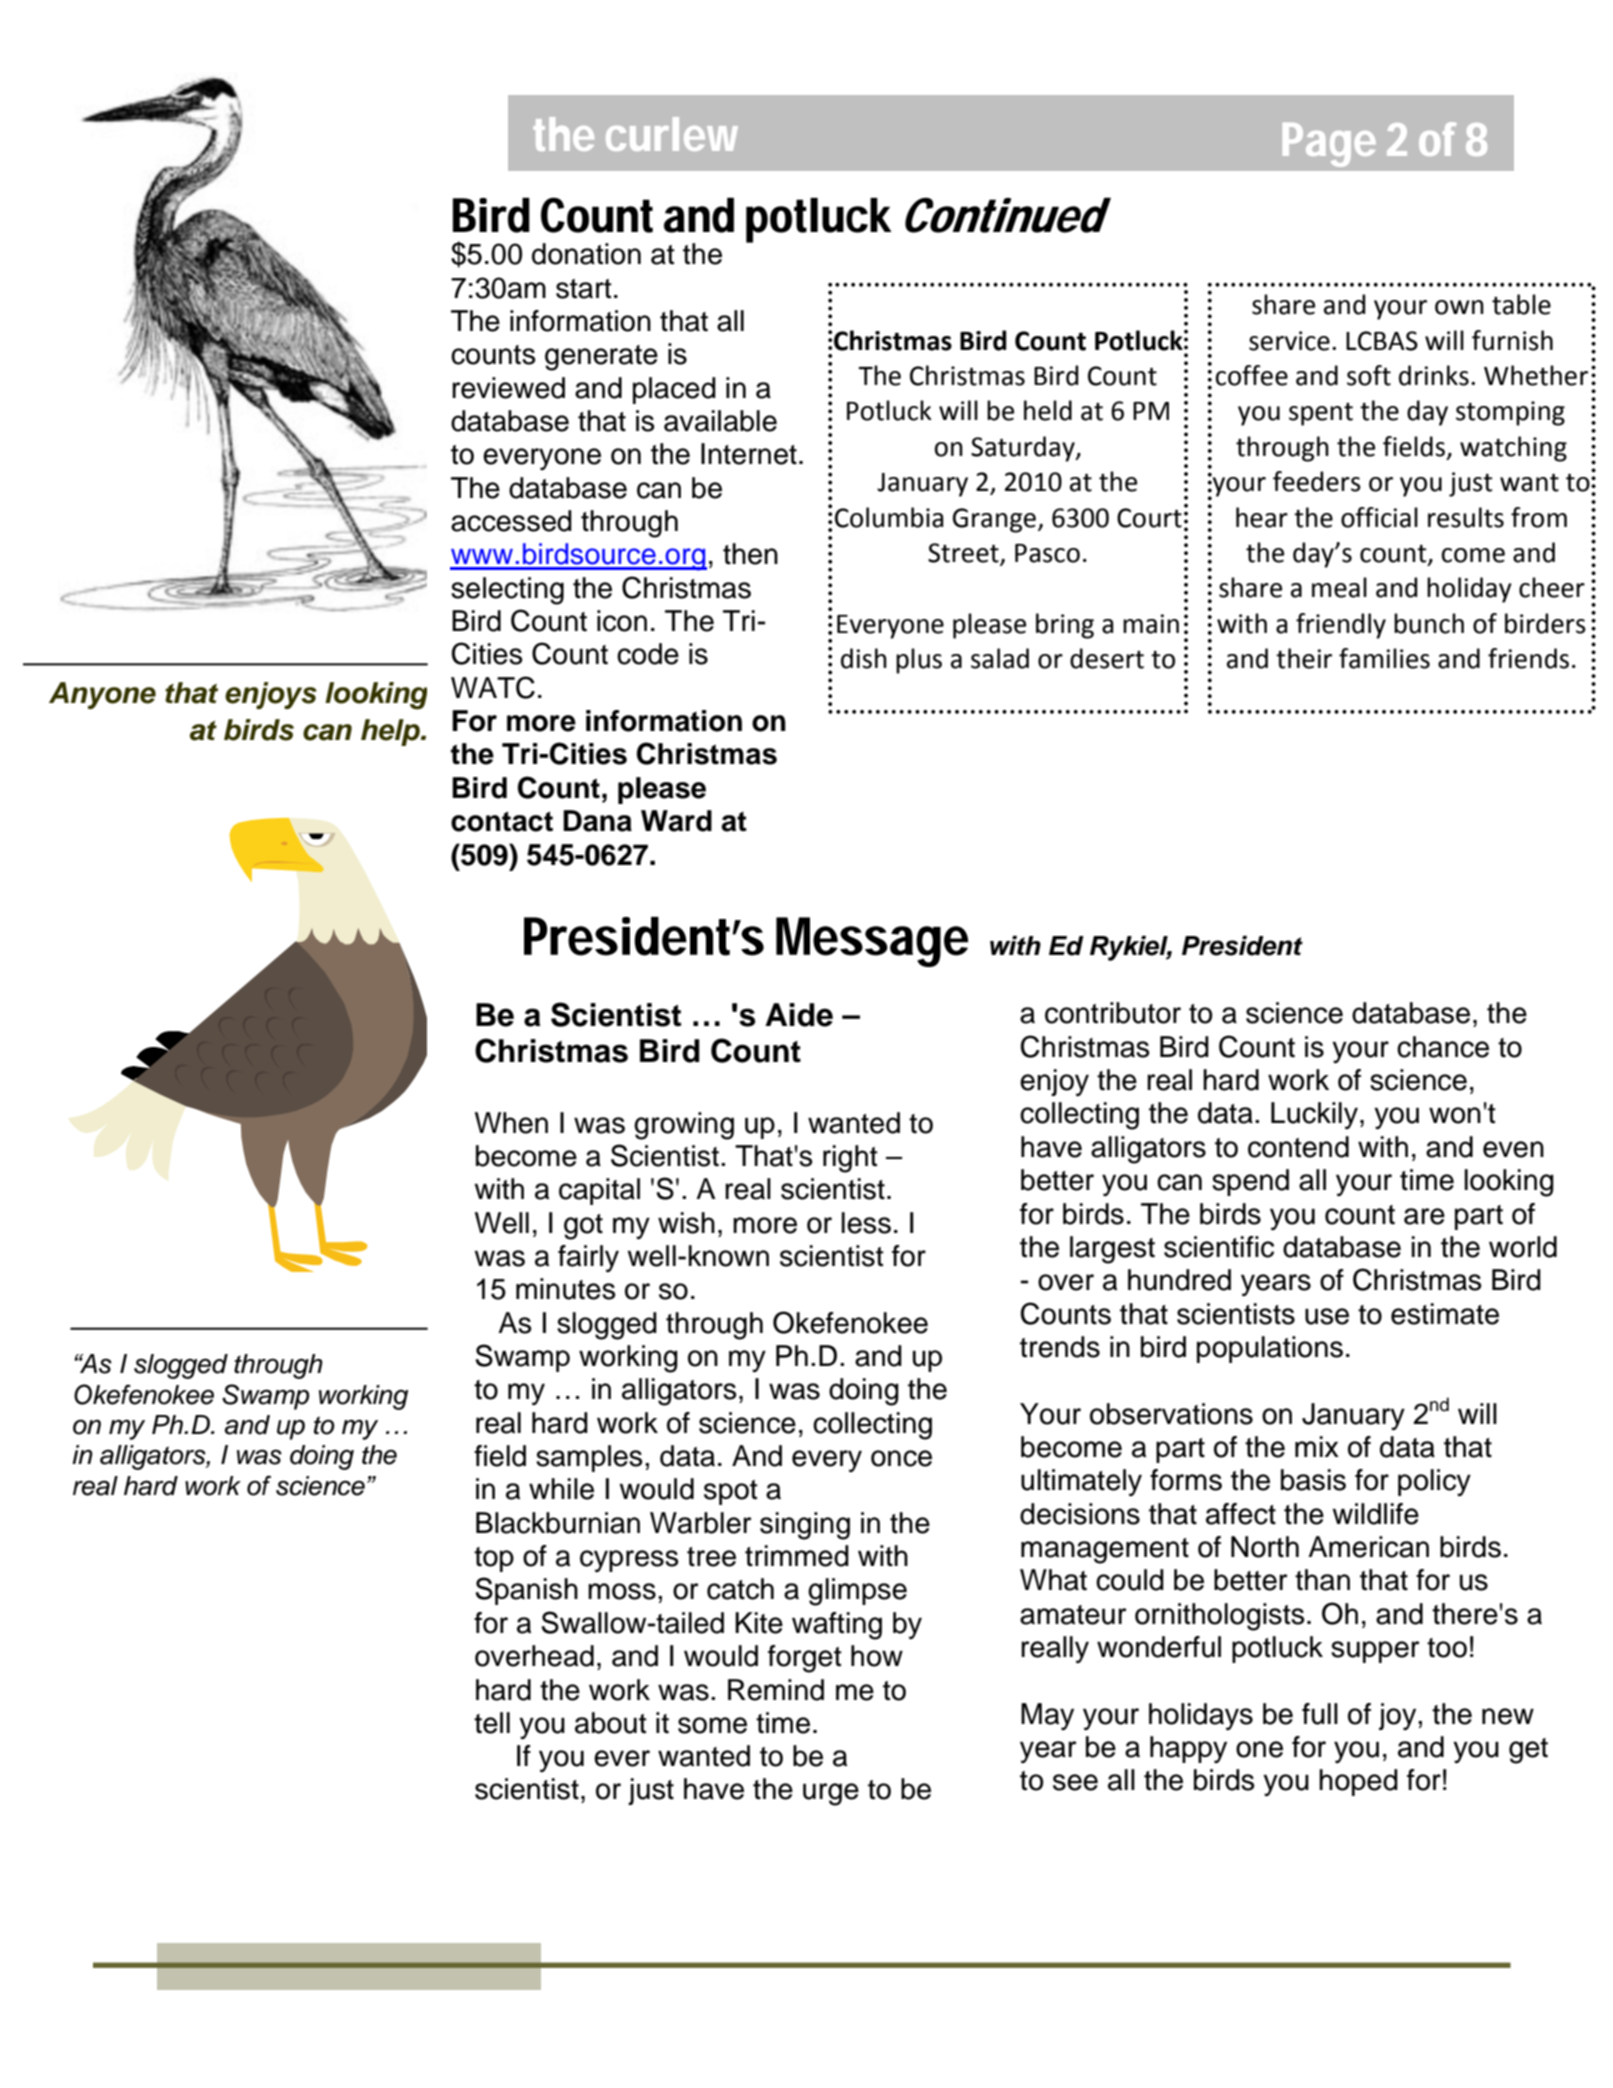 The height and width of the screenshot is (2088, 1613). What do you see at coordinates (799, 1015) in the screenshot?
I see `Aide` at bounding box center [799, 1015].
